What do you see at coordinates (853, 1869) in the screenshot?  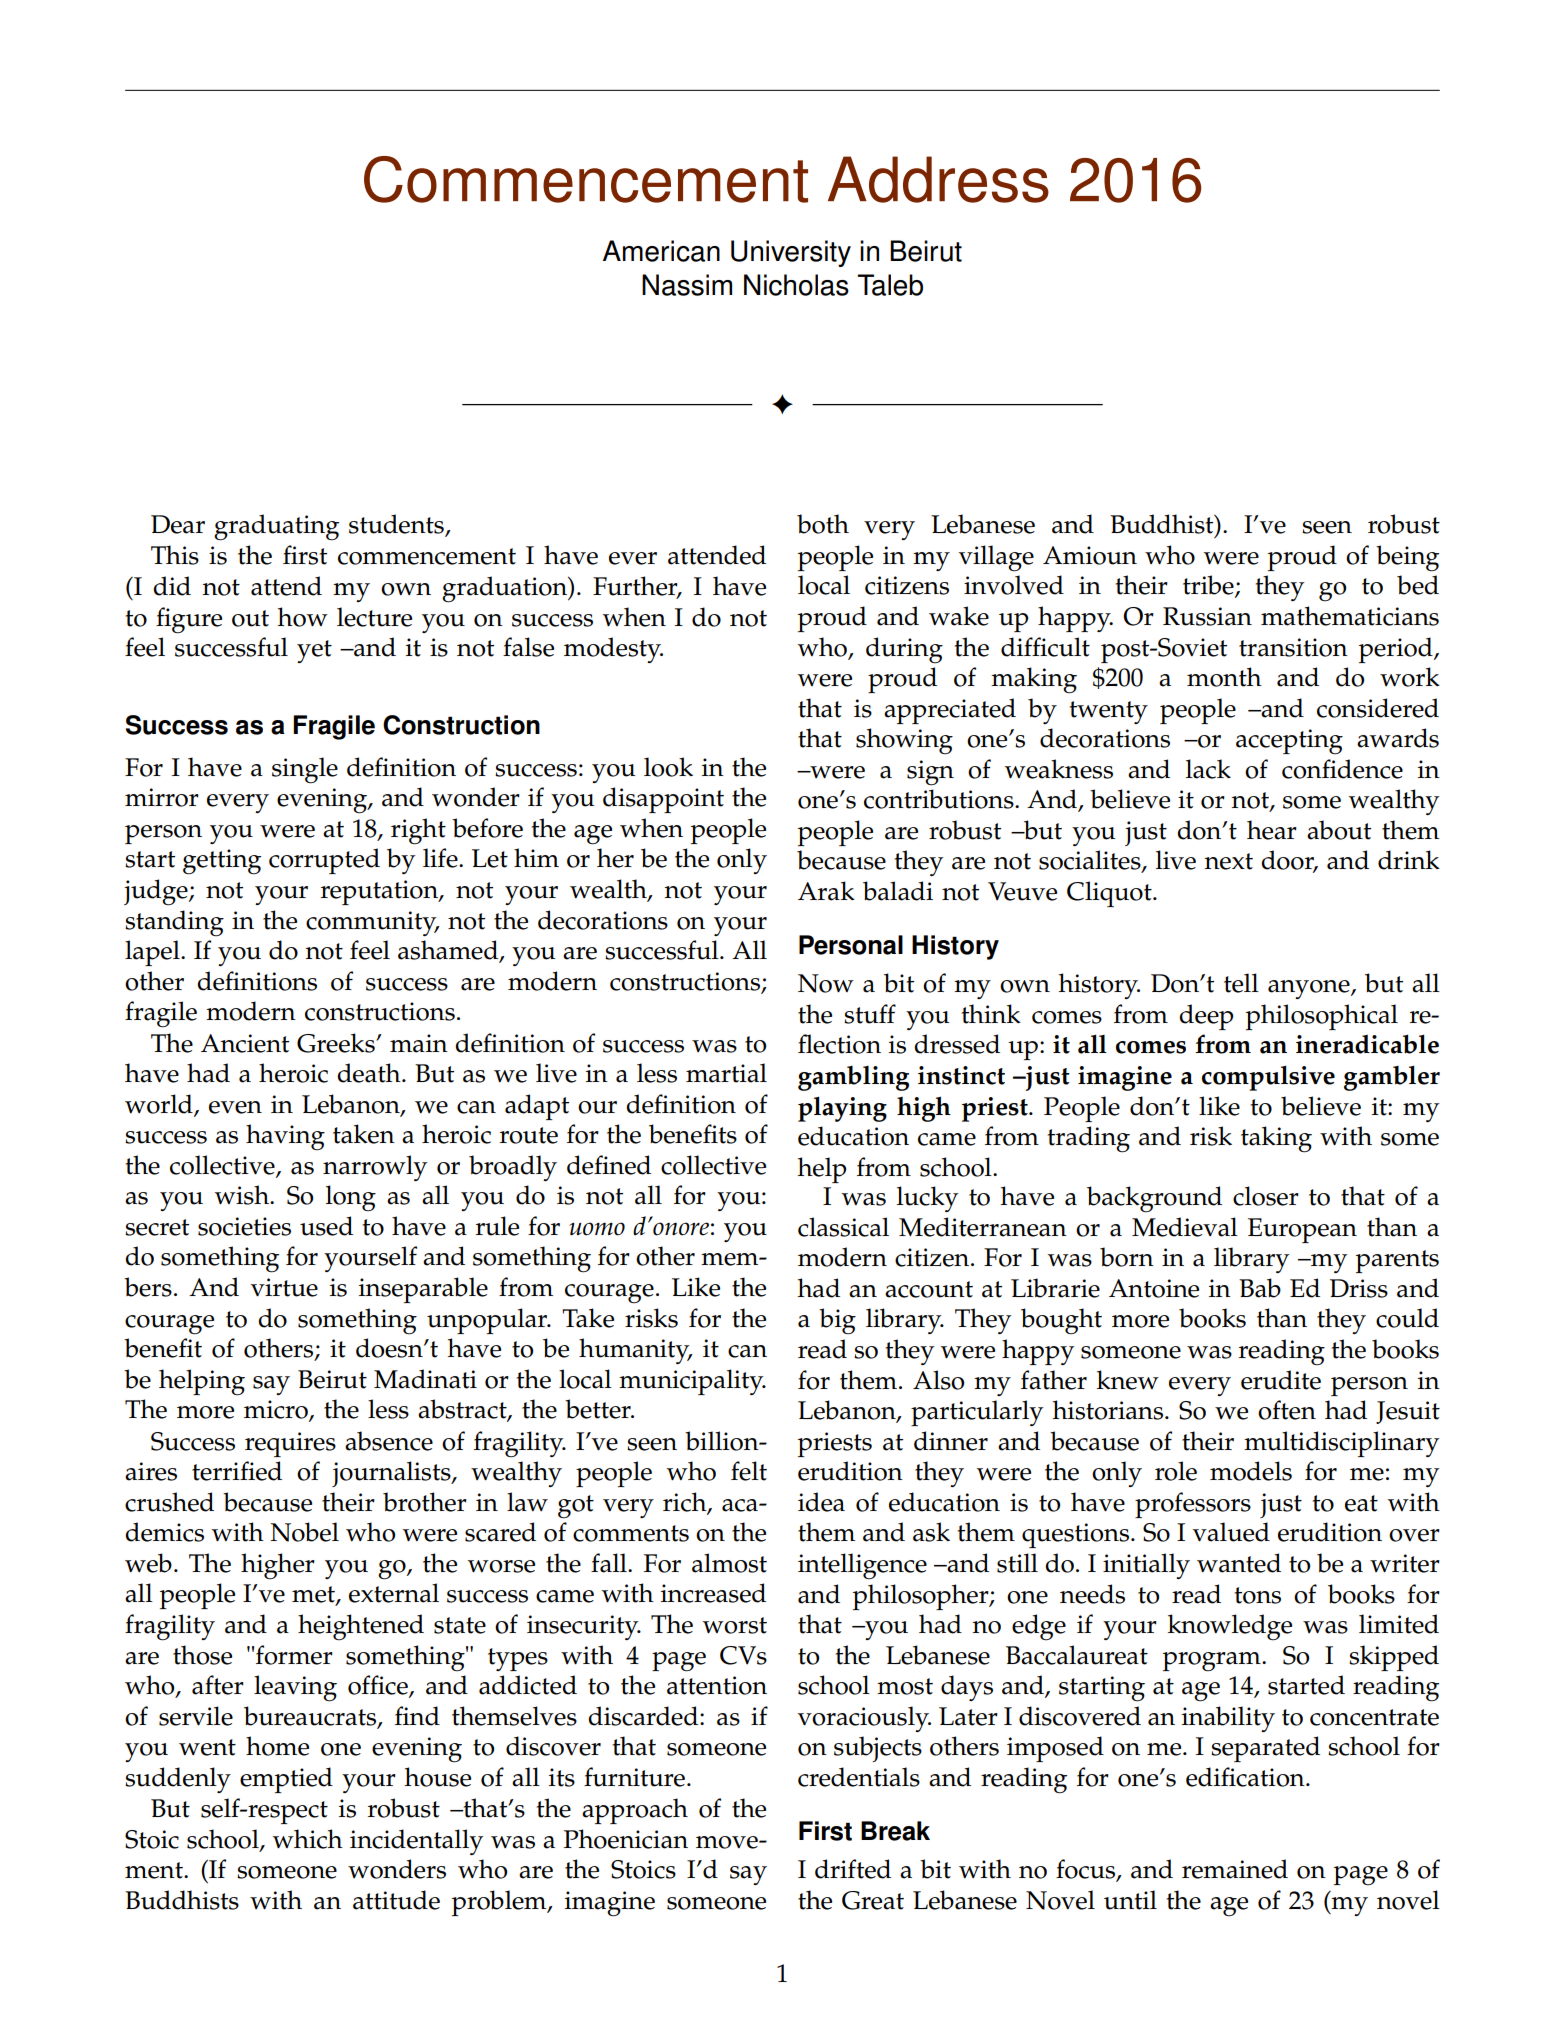 I see `drifted` at bounding box center [853, 1869].
